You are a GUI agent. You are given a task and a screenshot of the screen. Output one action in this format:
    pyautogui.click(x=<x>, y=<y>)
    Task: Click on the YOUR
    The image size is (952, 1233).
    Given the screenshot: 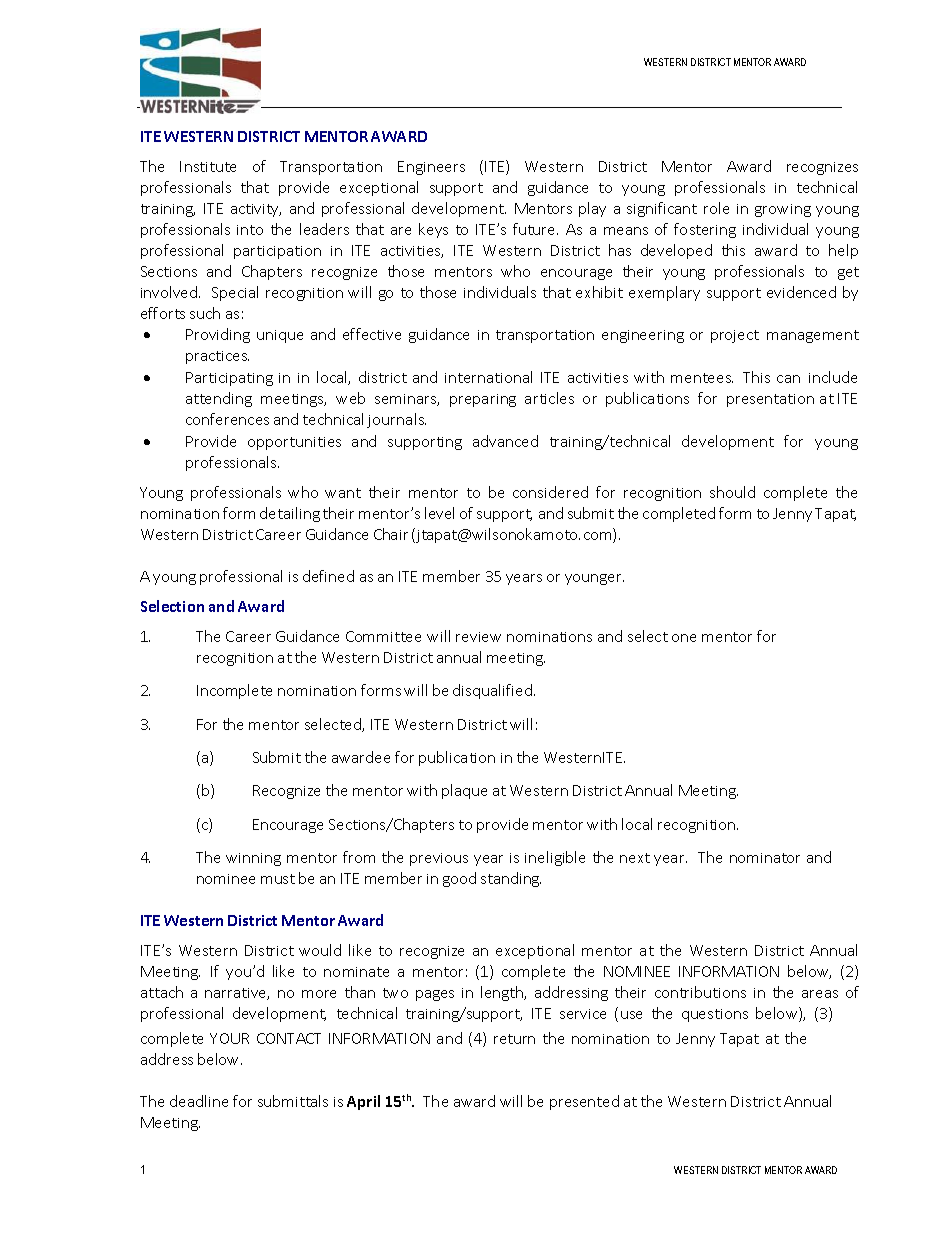 What is the action you would take?
    pyautogui.click(x=229, y=1038)
